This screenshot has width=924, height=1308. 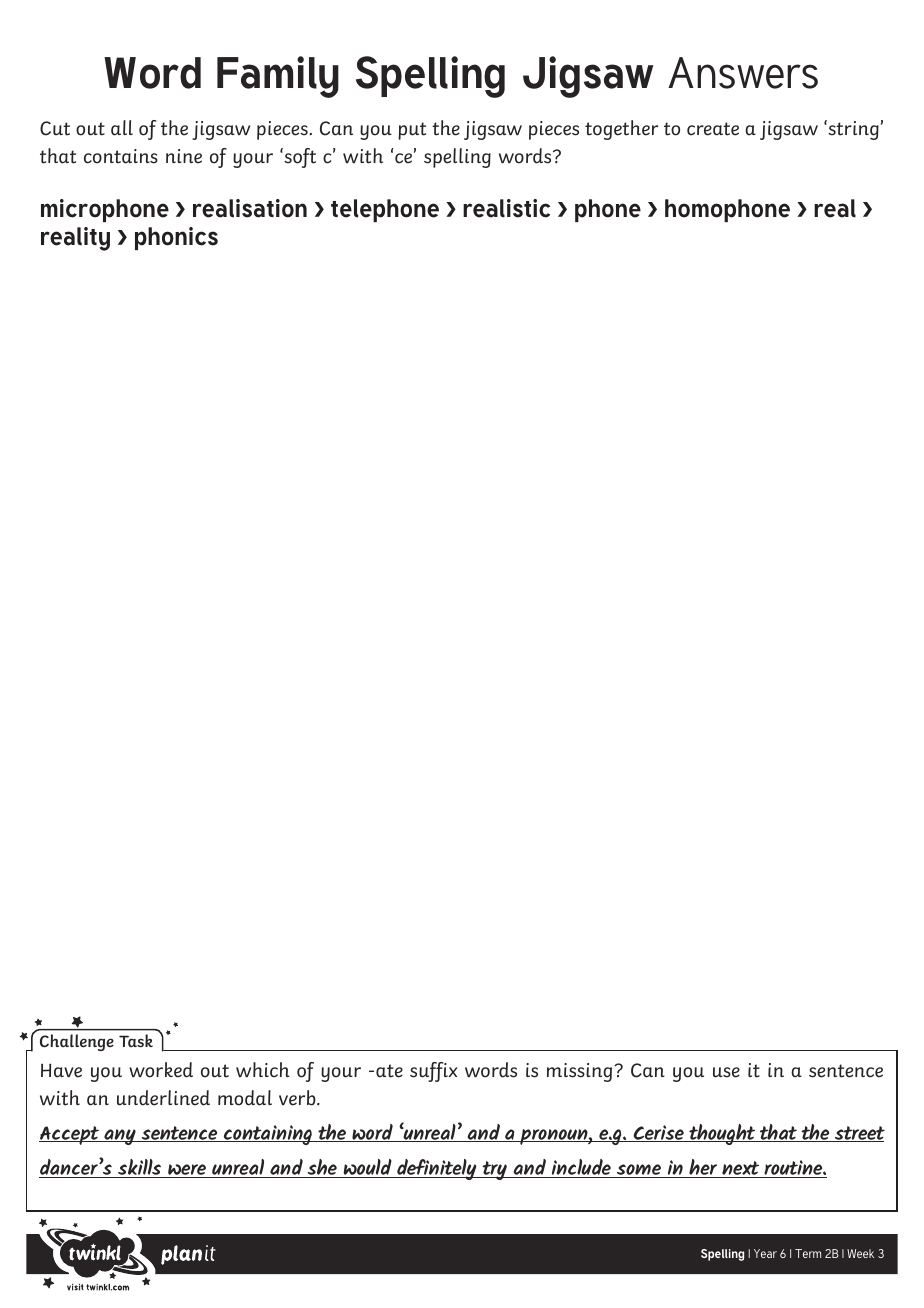 I want to click on skills, so click(x=139, y=1168).
